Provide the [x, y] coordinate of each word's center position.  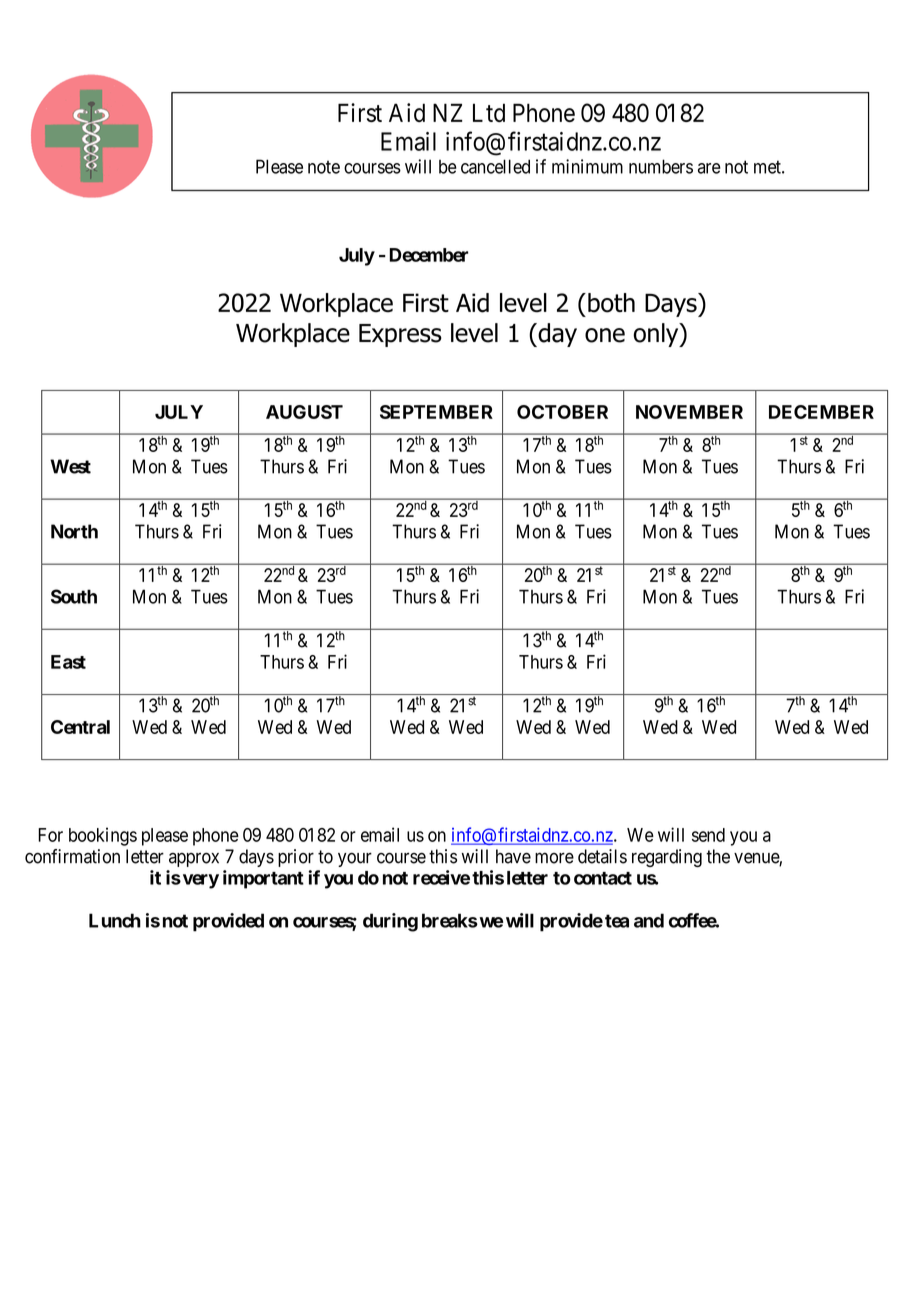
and [649, 920]
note [324, 167]
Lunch [115, 920]
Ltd [489, 112]
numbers [661, 166]
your [355, 859]
